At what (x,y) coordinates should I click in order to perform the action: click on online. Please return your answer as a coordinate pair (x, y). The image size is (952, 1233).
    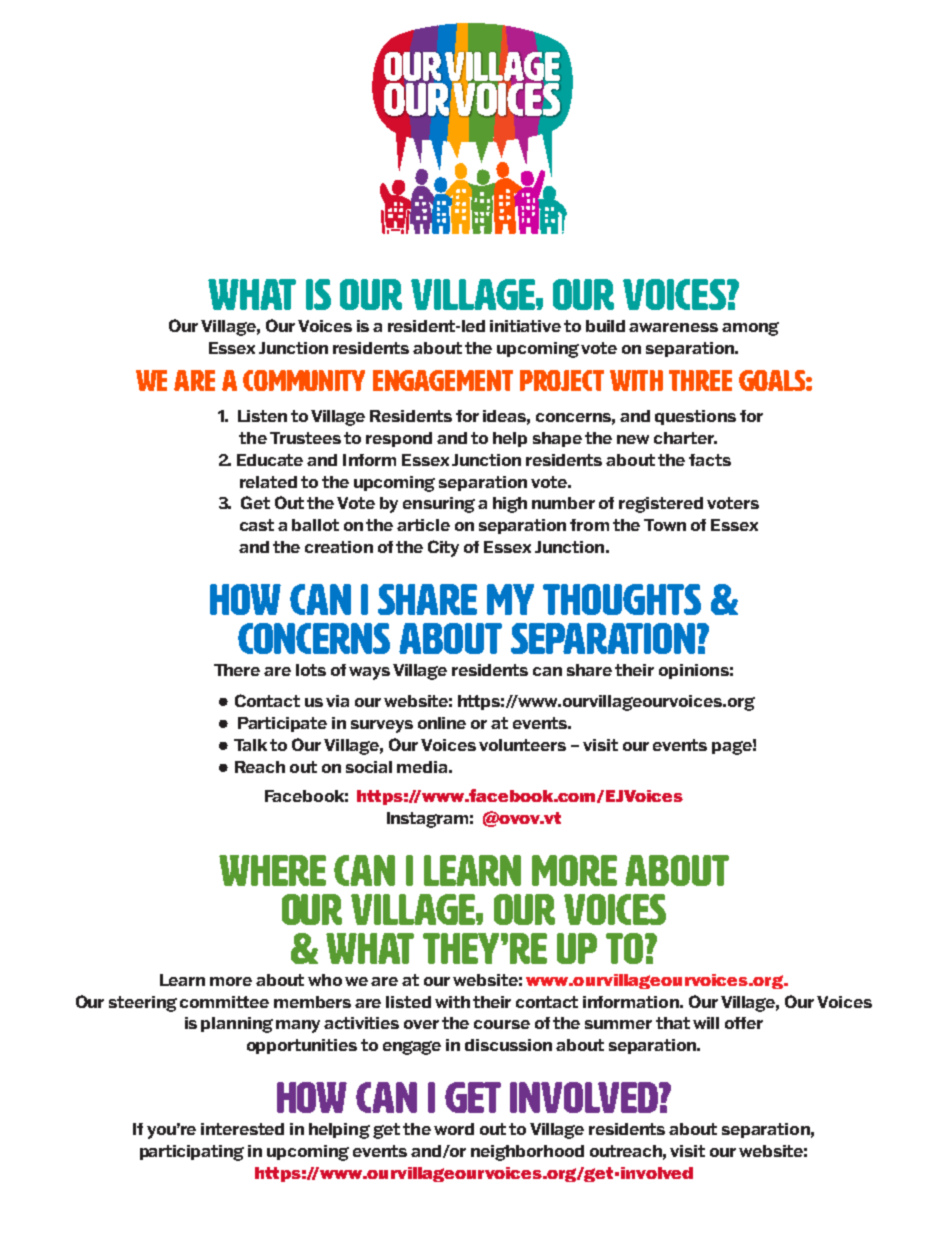
    Looking at the image, I should click on (442, 723).
